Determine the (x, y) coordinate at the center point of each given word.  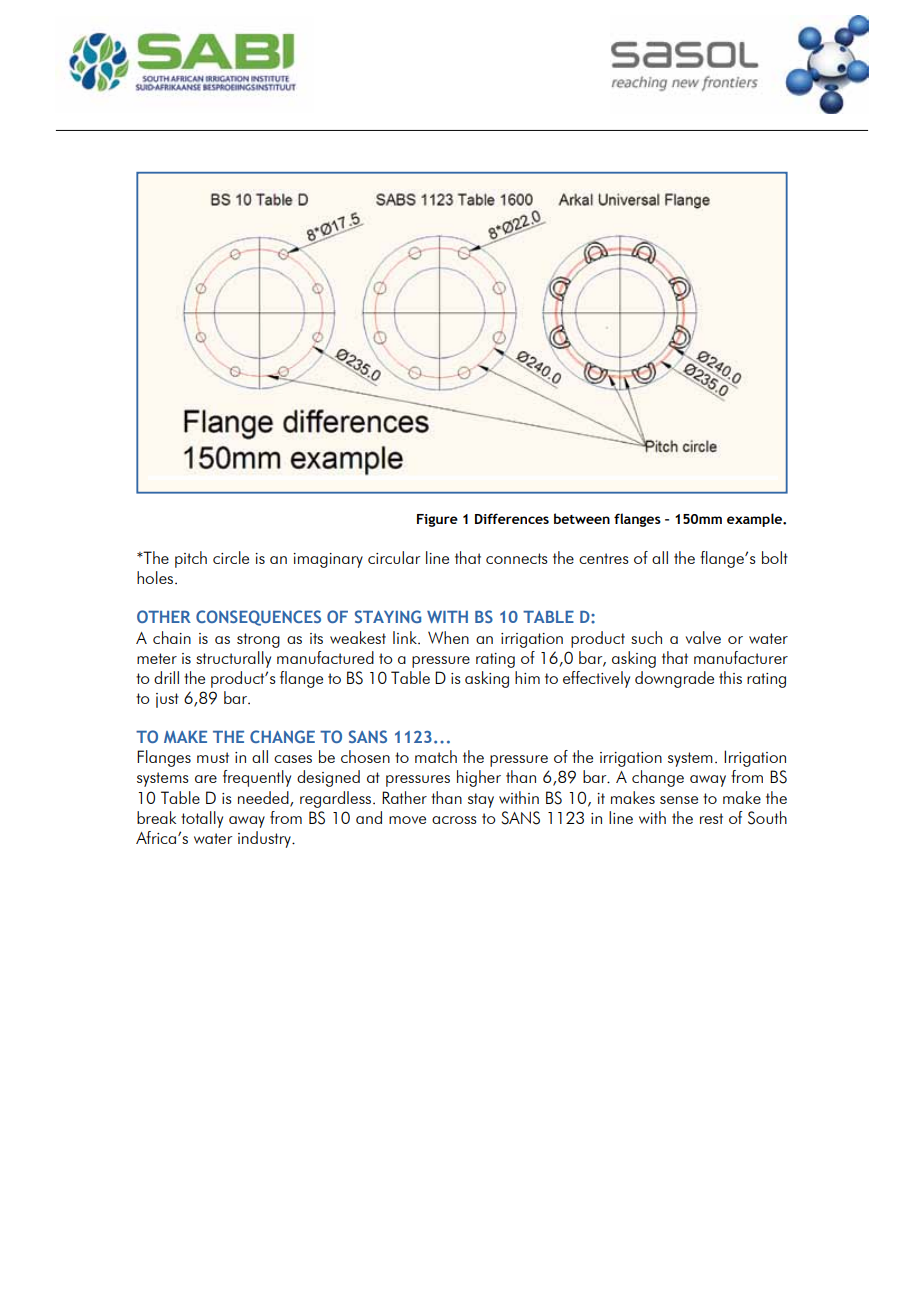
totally (202, 819)
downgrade (674, 679)
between (582, 518)
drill (166, 677)
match (436, 756)
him (527, 677)
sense (679, 800)
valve (703, 637)
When (448, 637)
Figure (437, 520)
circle (231, 557)
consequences (258, 618)
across (454, 820)
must (213, 757)
